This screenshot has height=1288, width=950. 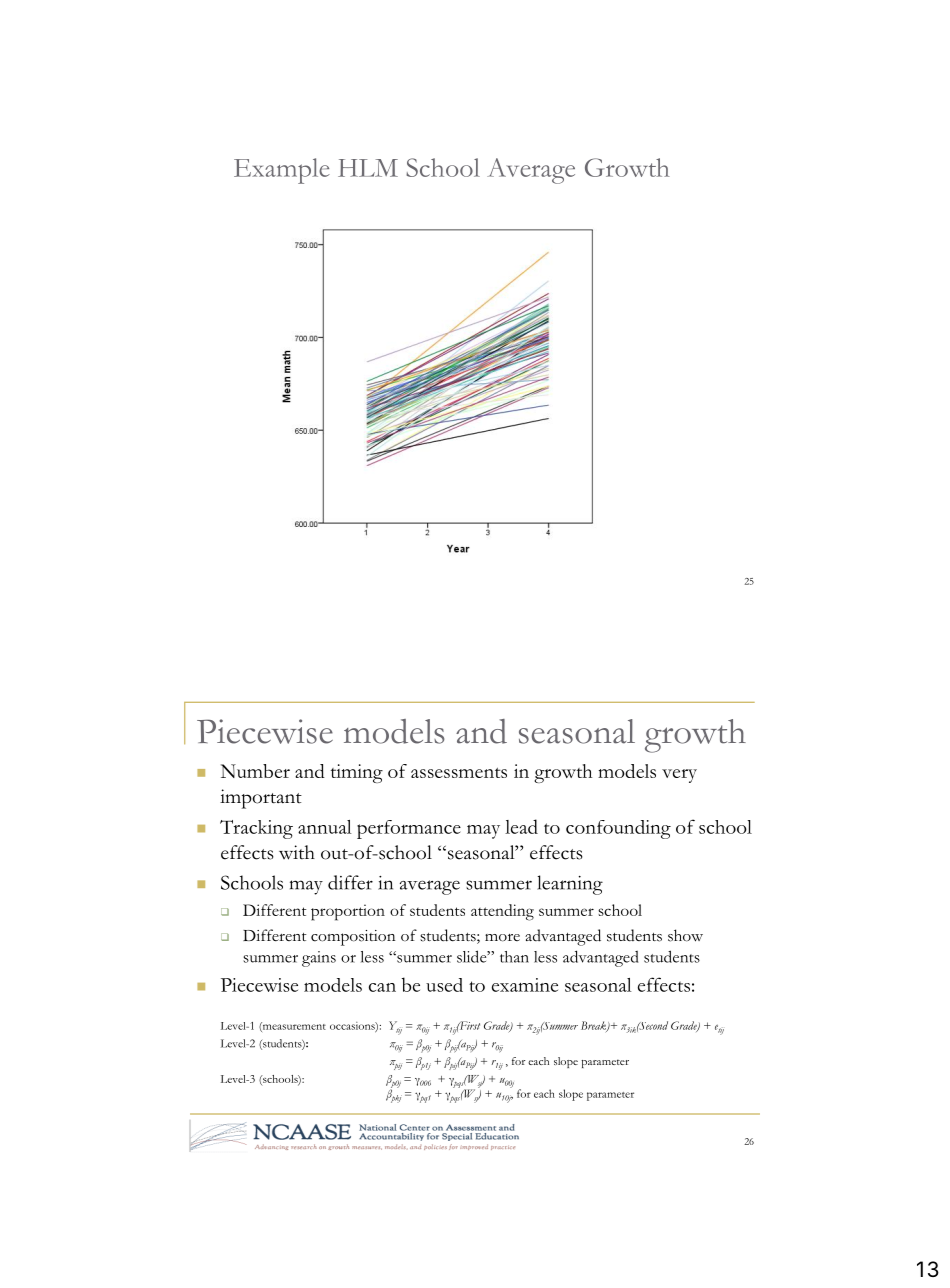 What do you see at coordinates (261, 799) in the screenshot?
I see `important` at bounding box center [261, 799].
